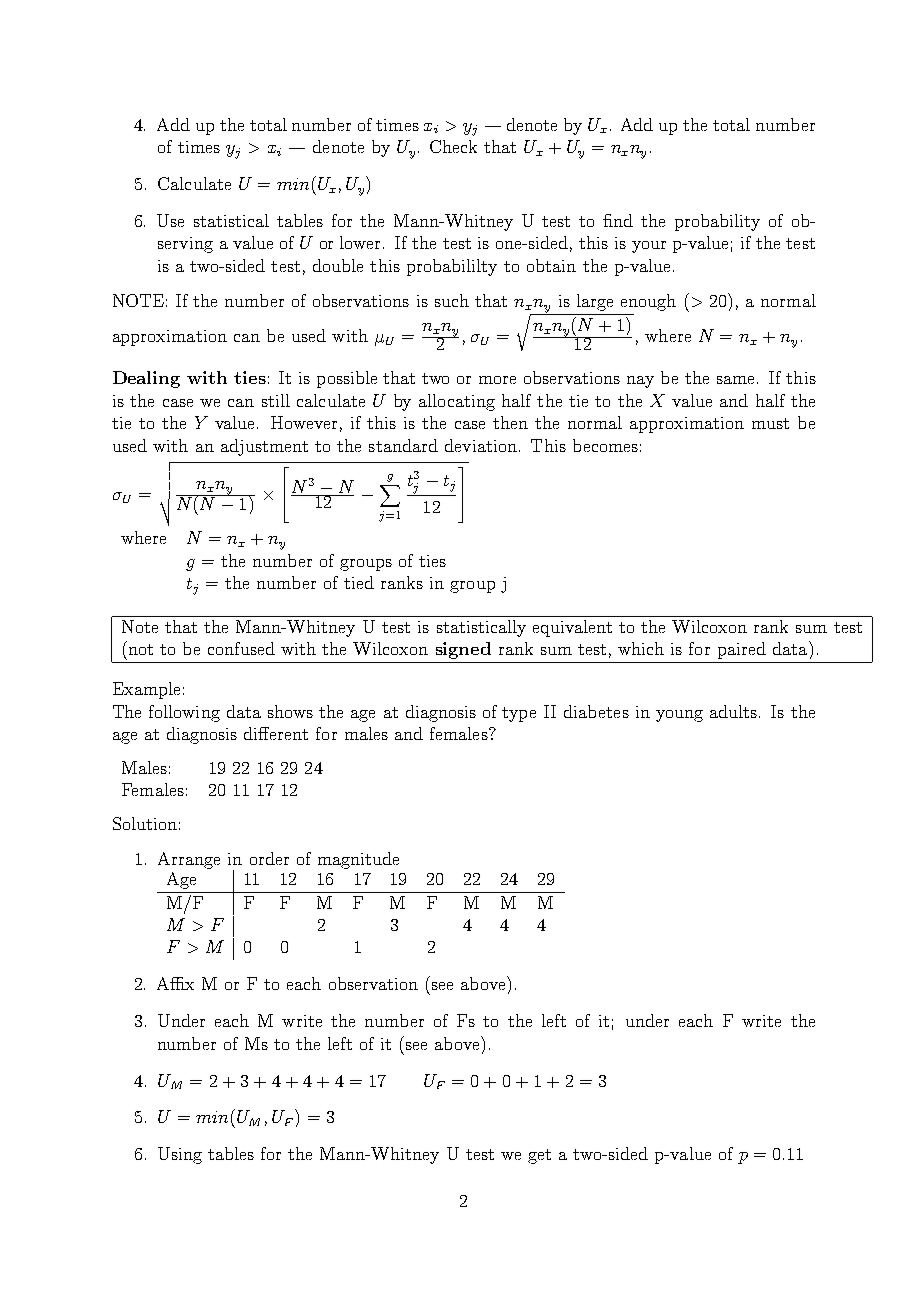  What do you see at coordinates (180, 1155) in the image?
I see `Using` at bounding box center [180, 1155].
